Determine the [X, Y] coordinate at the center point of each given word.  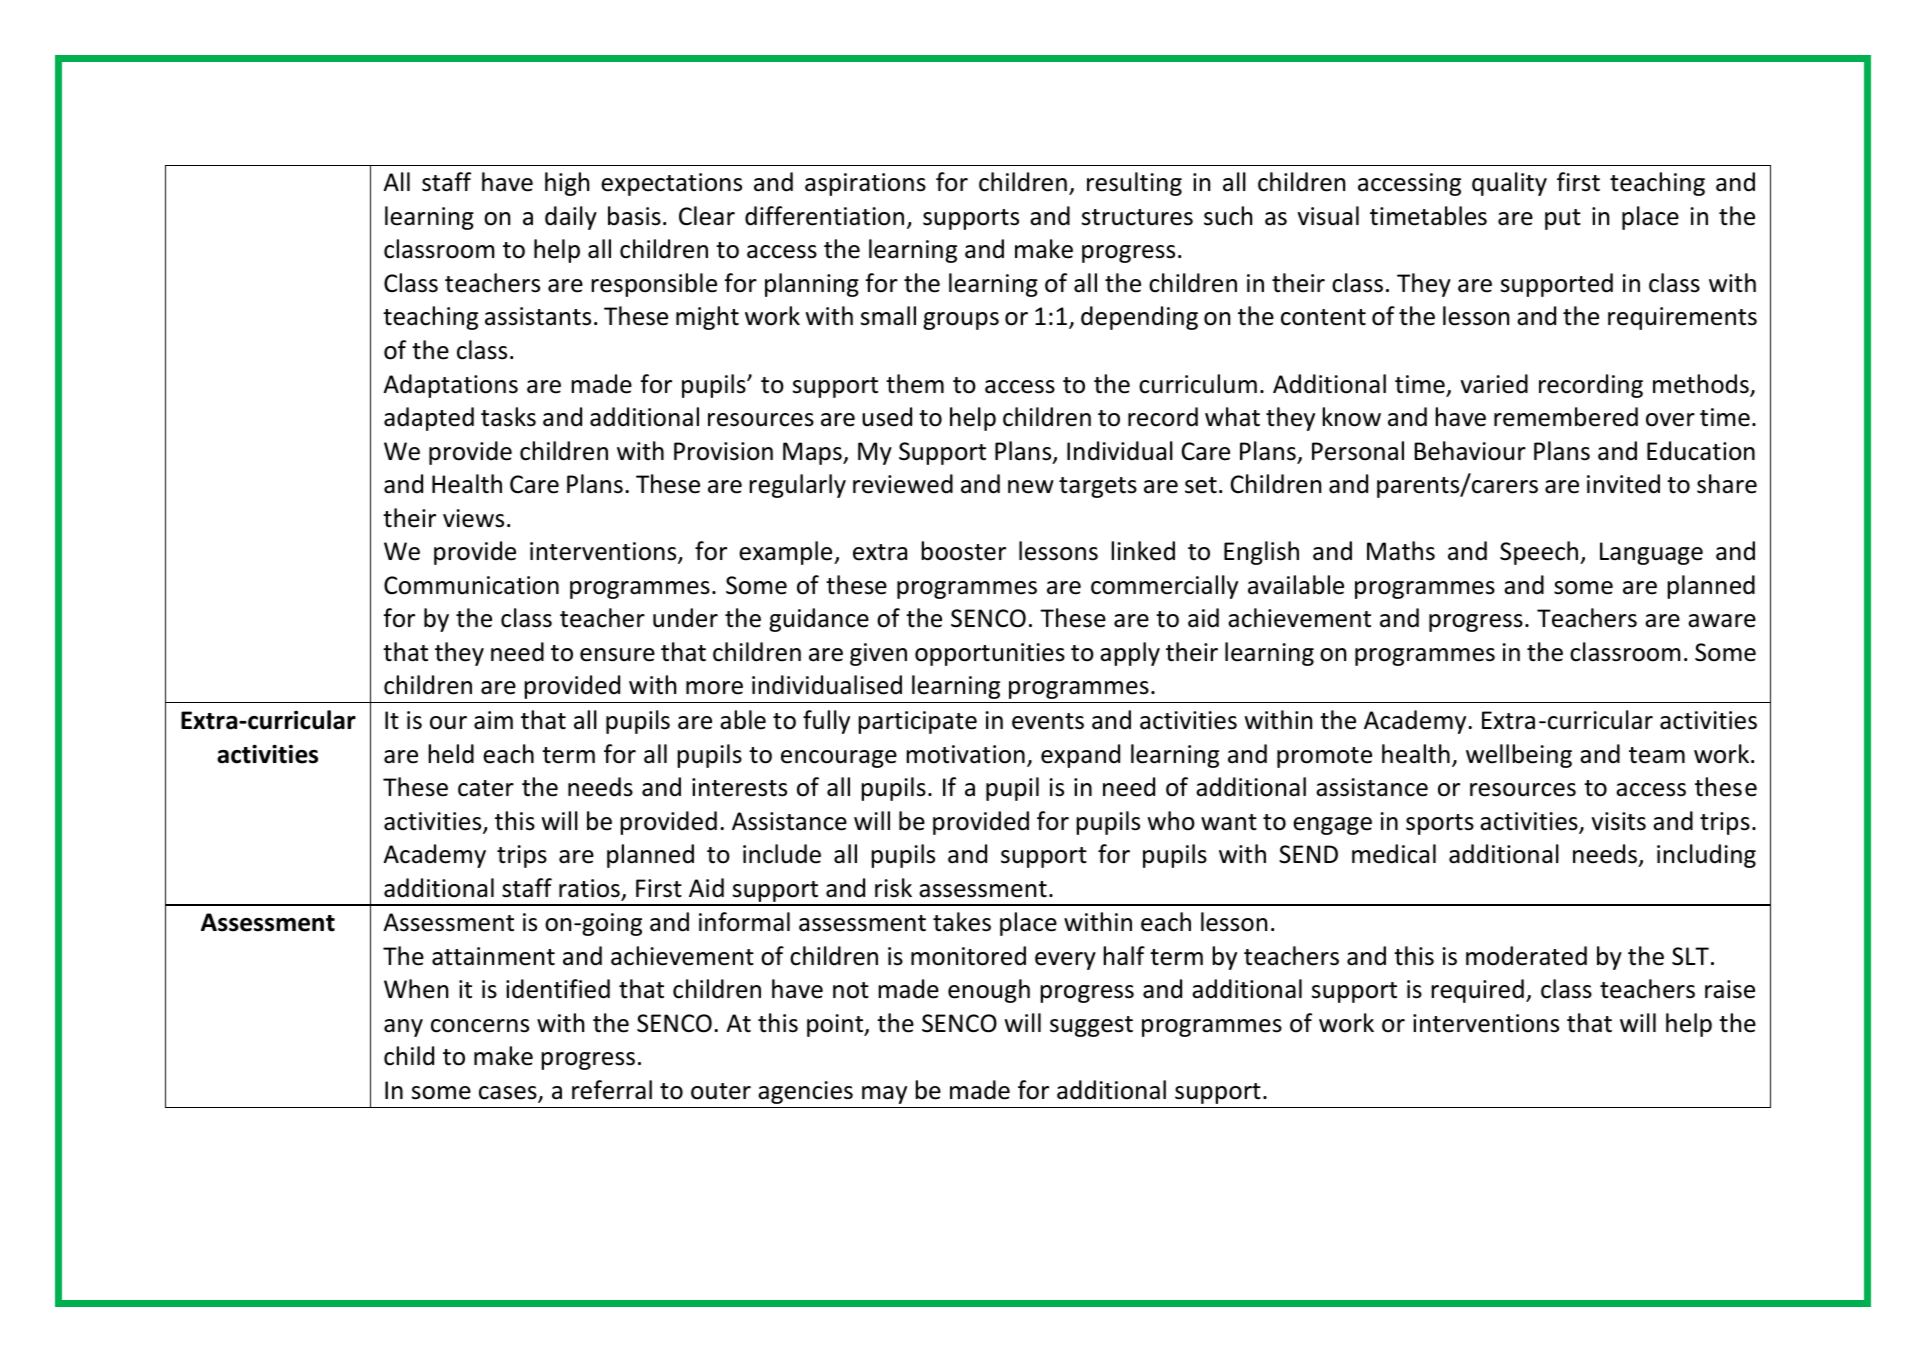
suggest [1091, 1026]
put [1563, 219]
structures [1137, 217]
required [1477, 991]
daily [571, 218]
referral [612, 1090]
